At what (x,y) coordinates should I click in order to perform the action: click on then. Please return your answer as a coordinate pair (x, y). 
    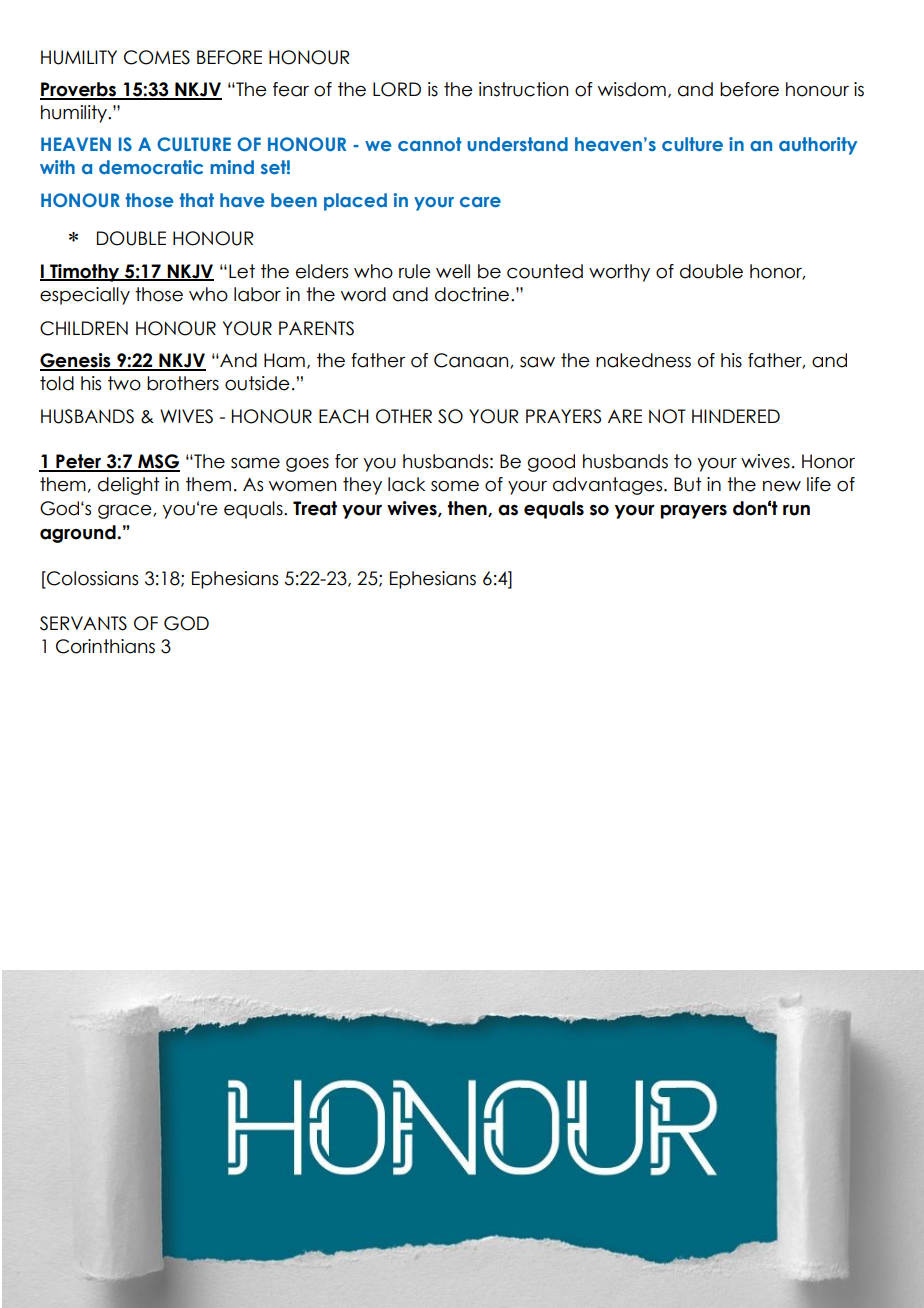
    Looking at the image, I should click on (468, 509).
